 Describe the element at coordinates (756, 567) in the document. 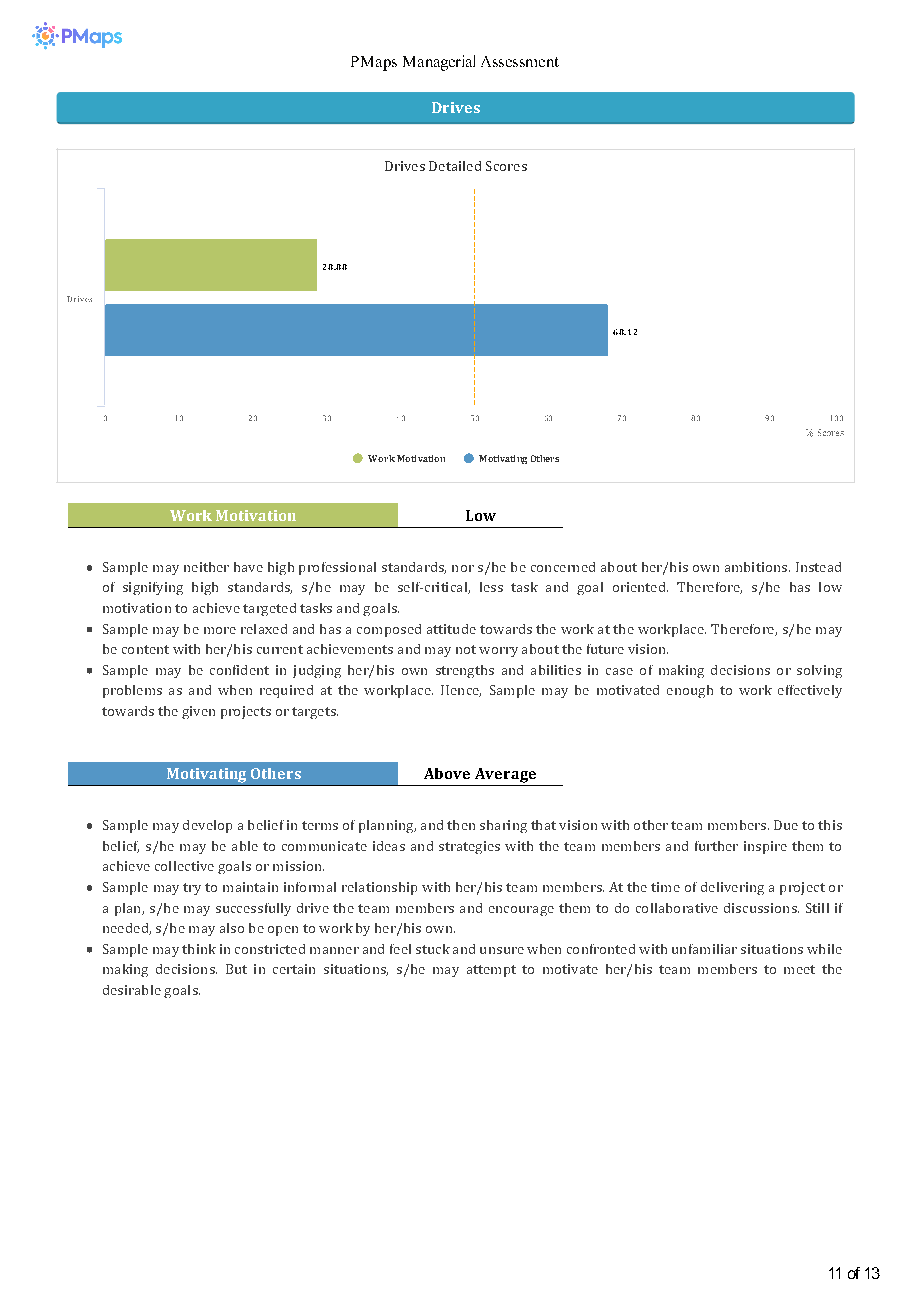

I see `ambitions` at that location.
